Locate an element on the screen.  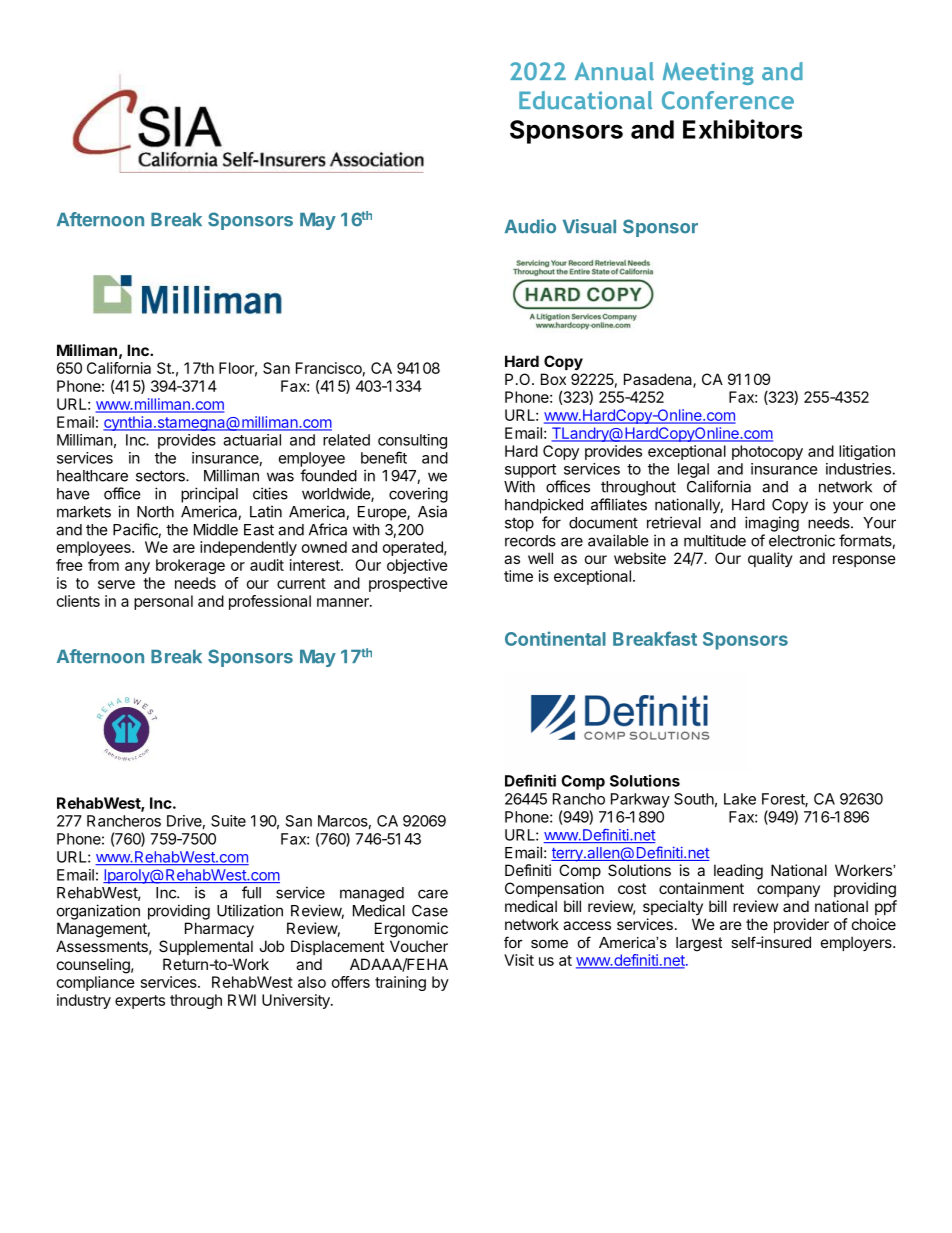
Pasadena is located at coordinates (659, 380).
